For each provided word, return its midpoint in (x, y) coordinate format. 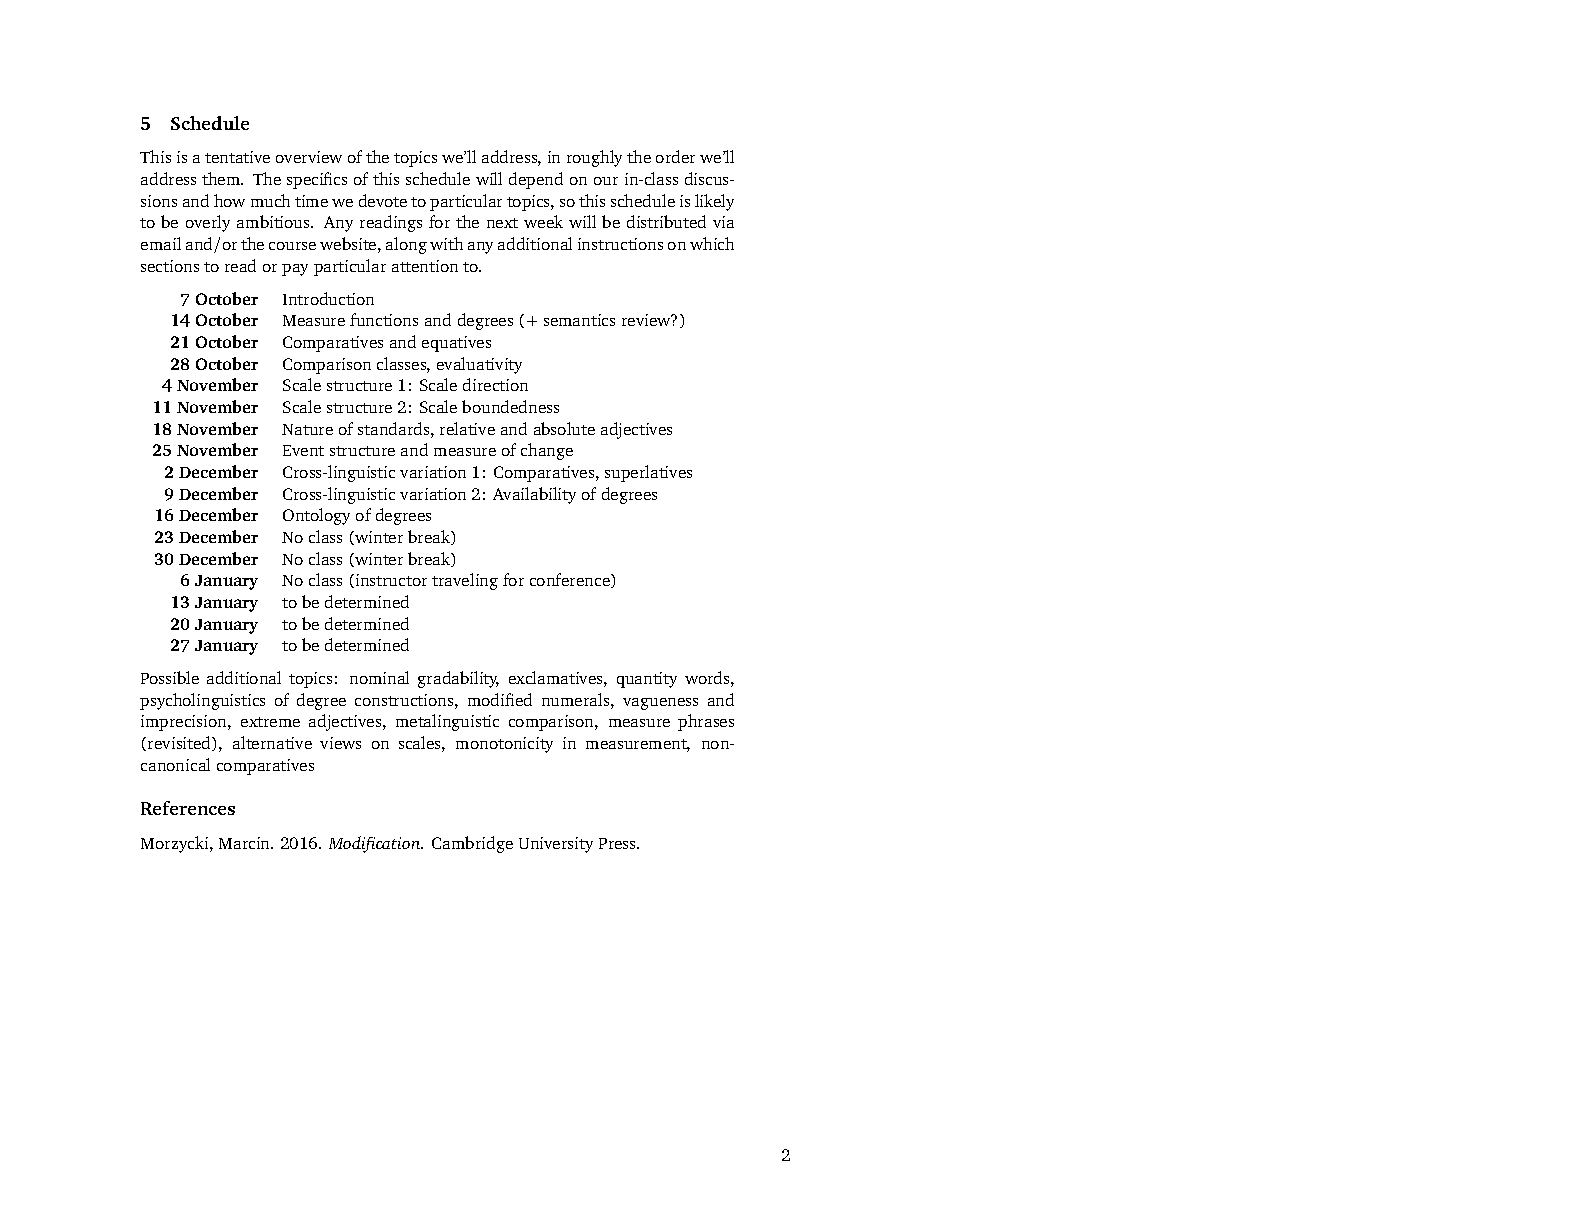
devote (383, 200)
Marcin (246, 843)
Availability (534, 495)
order (675, 156)
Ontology (316, 516)
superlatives (648, 473)
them (222, 178)
